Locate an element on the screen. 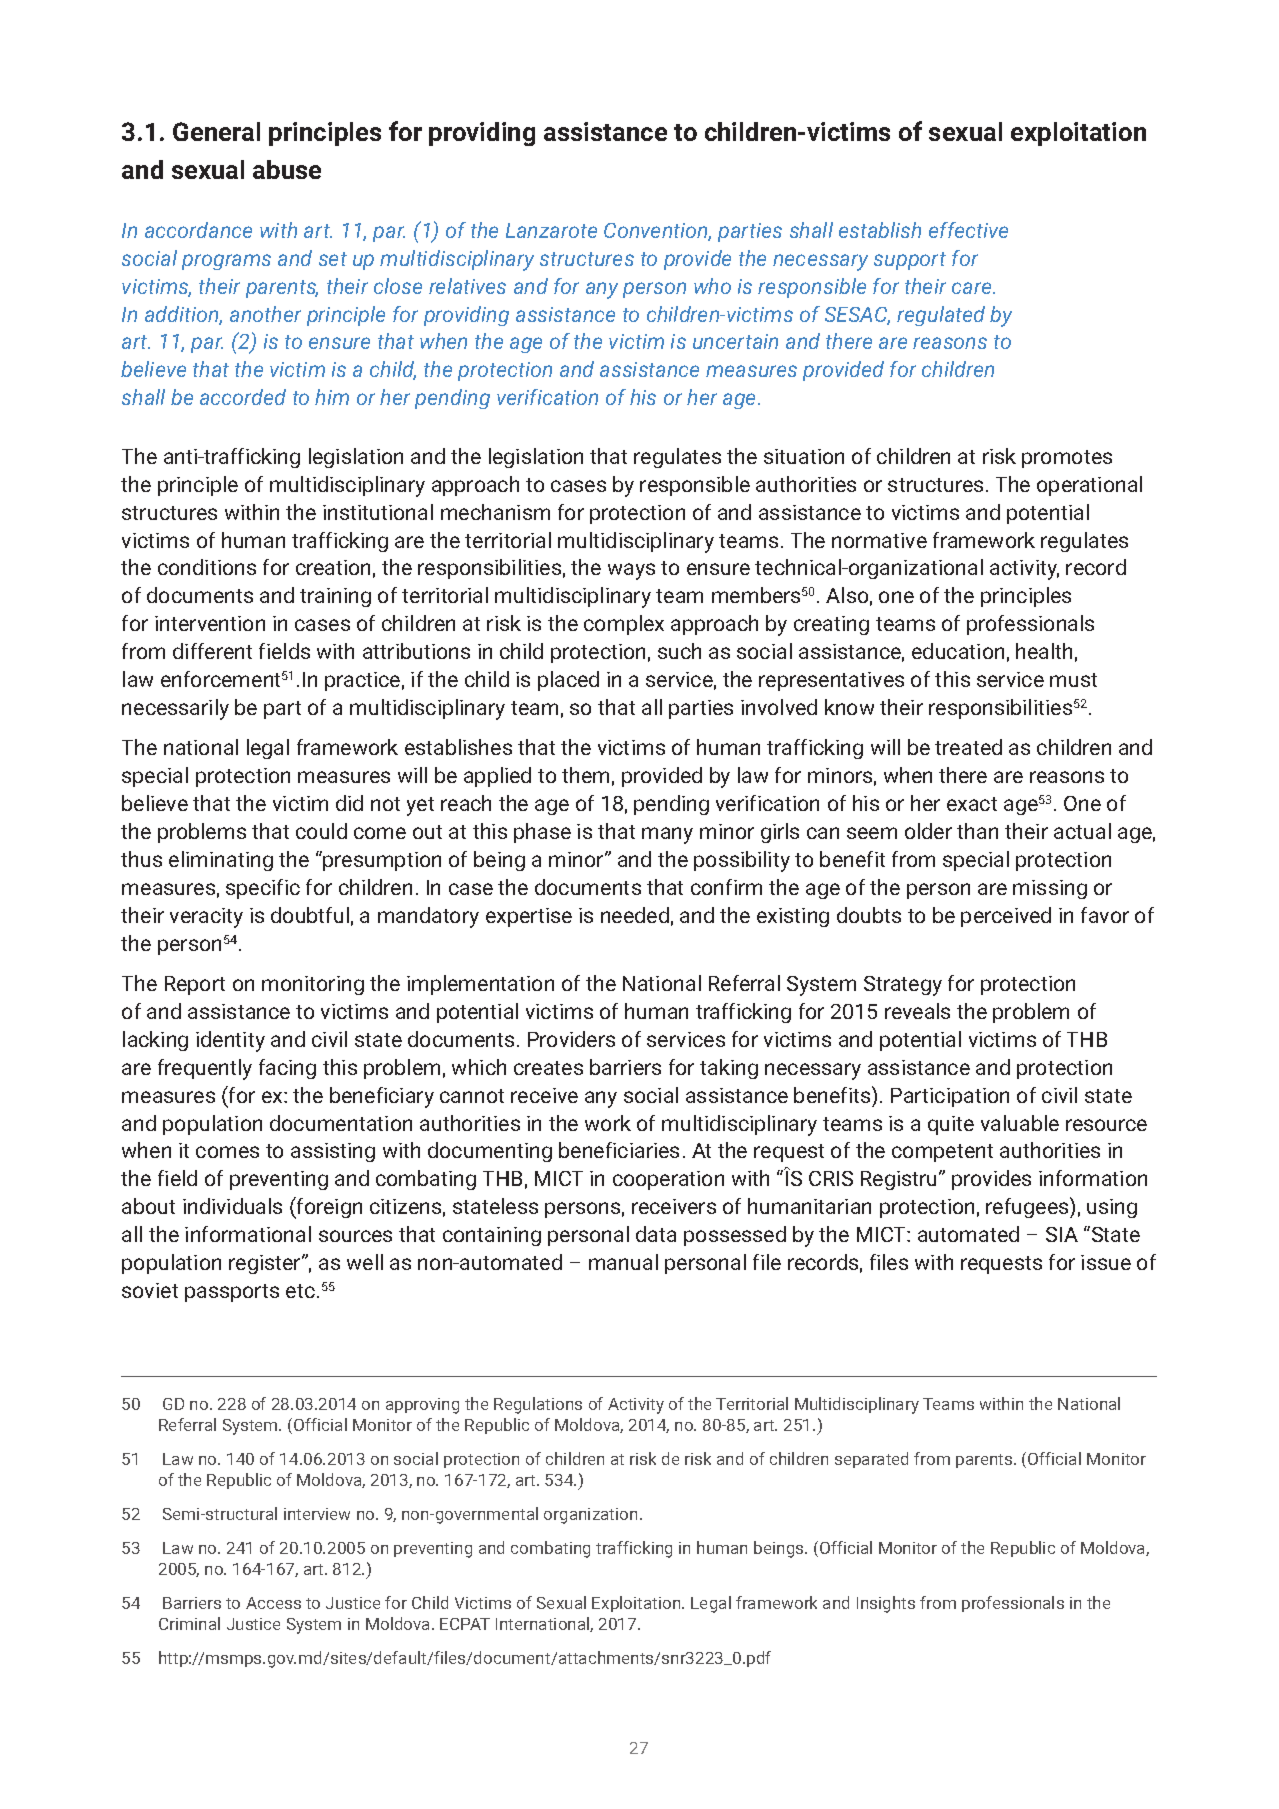  beneficiaries is located at coordinates (619, 1150).
